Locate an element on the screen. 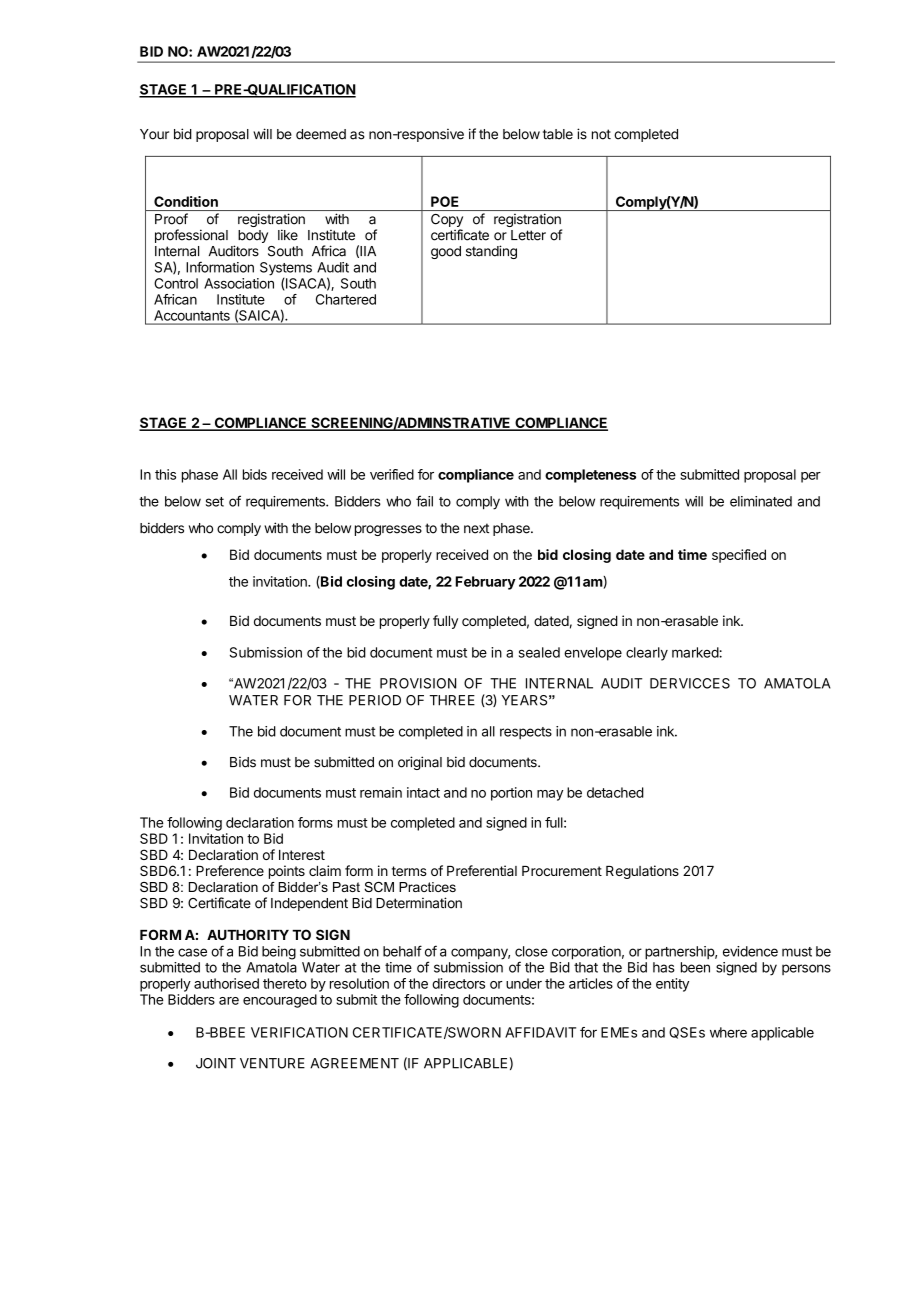 Image resolution: width=924 pixels, height=1308 pixels. POE is located at coordinates (445, 201).
